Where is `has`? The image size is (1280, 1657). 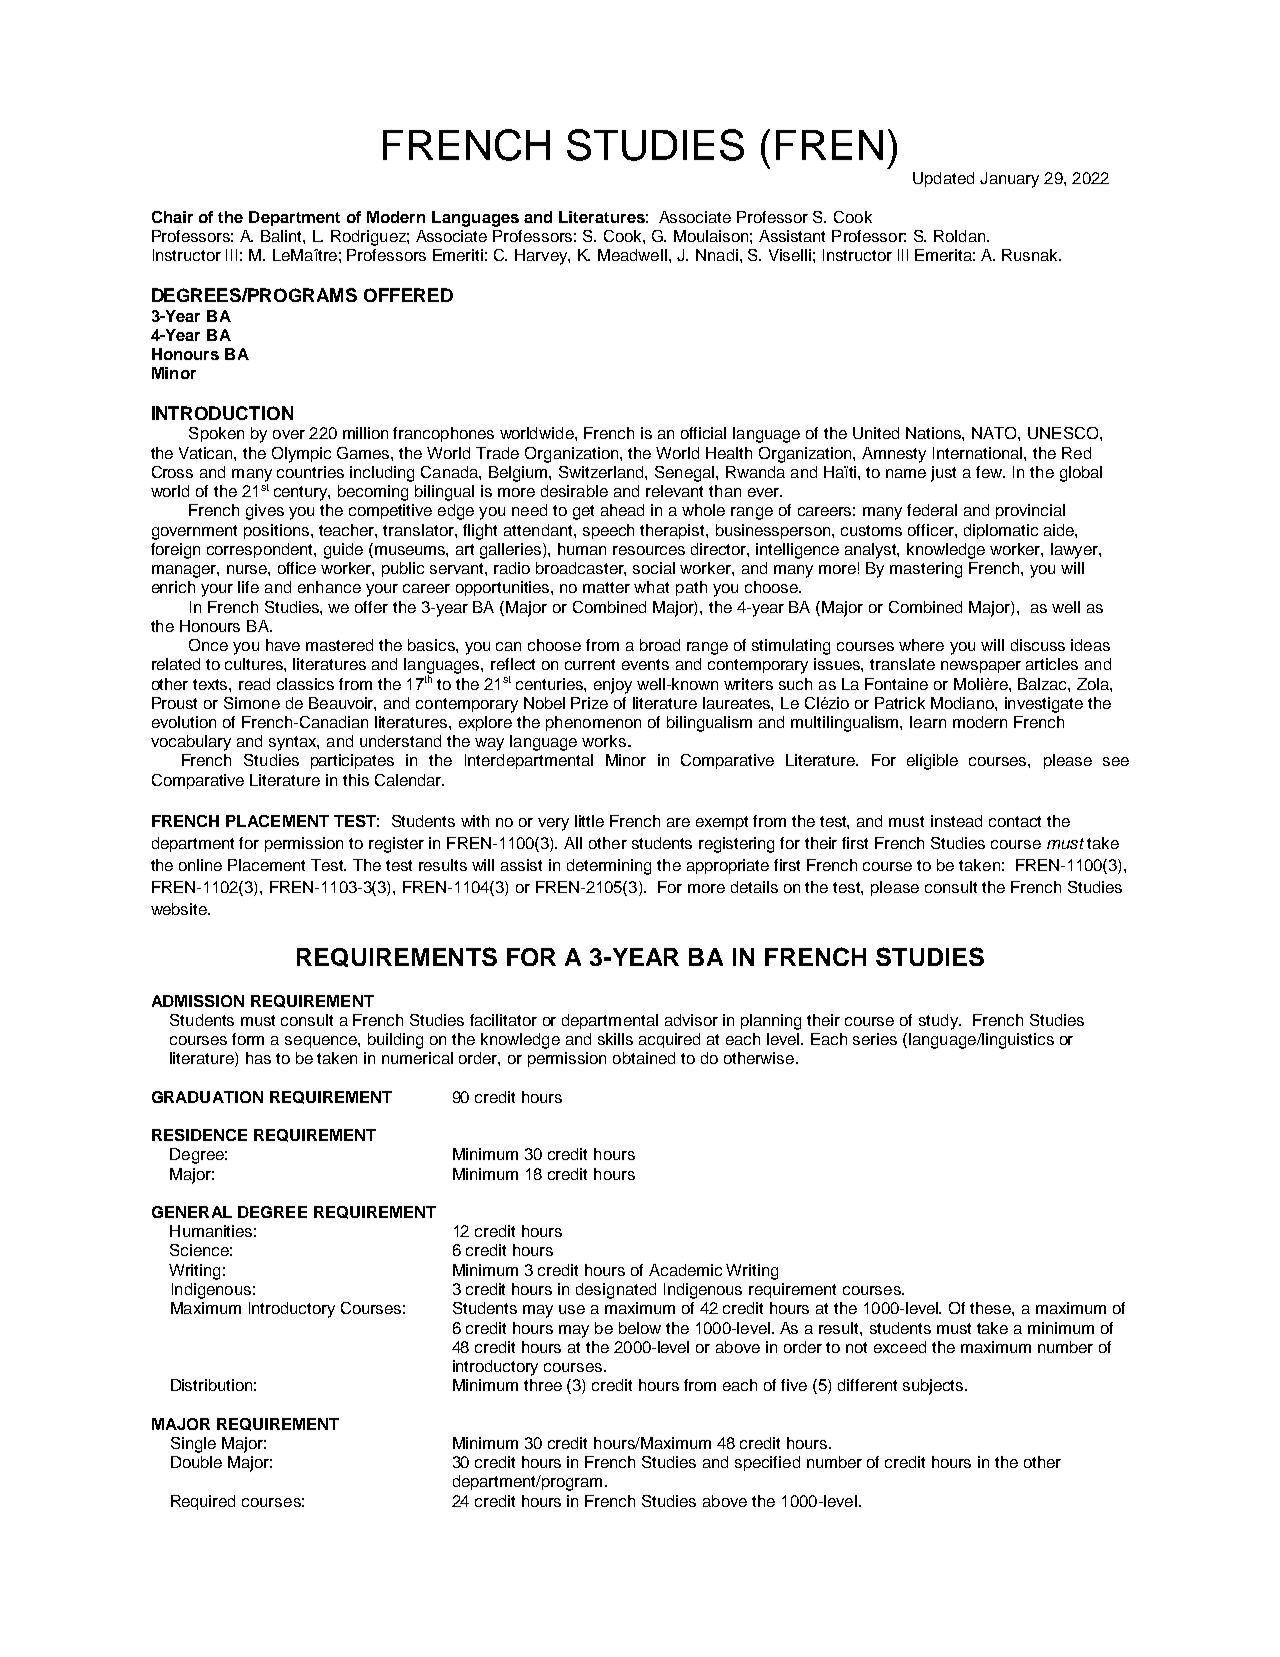 has is located at coordinates (258, 1058).
